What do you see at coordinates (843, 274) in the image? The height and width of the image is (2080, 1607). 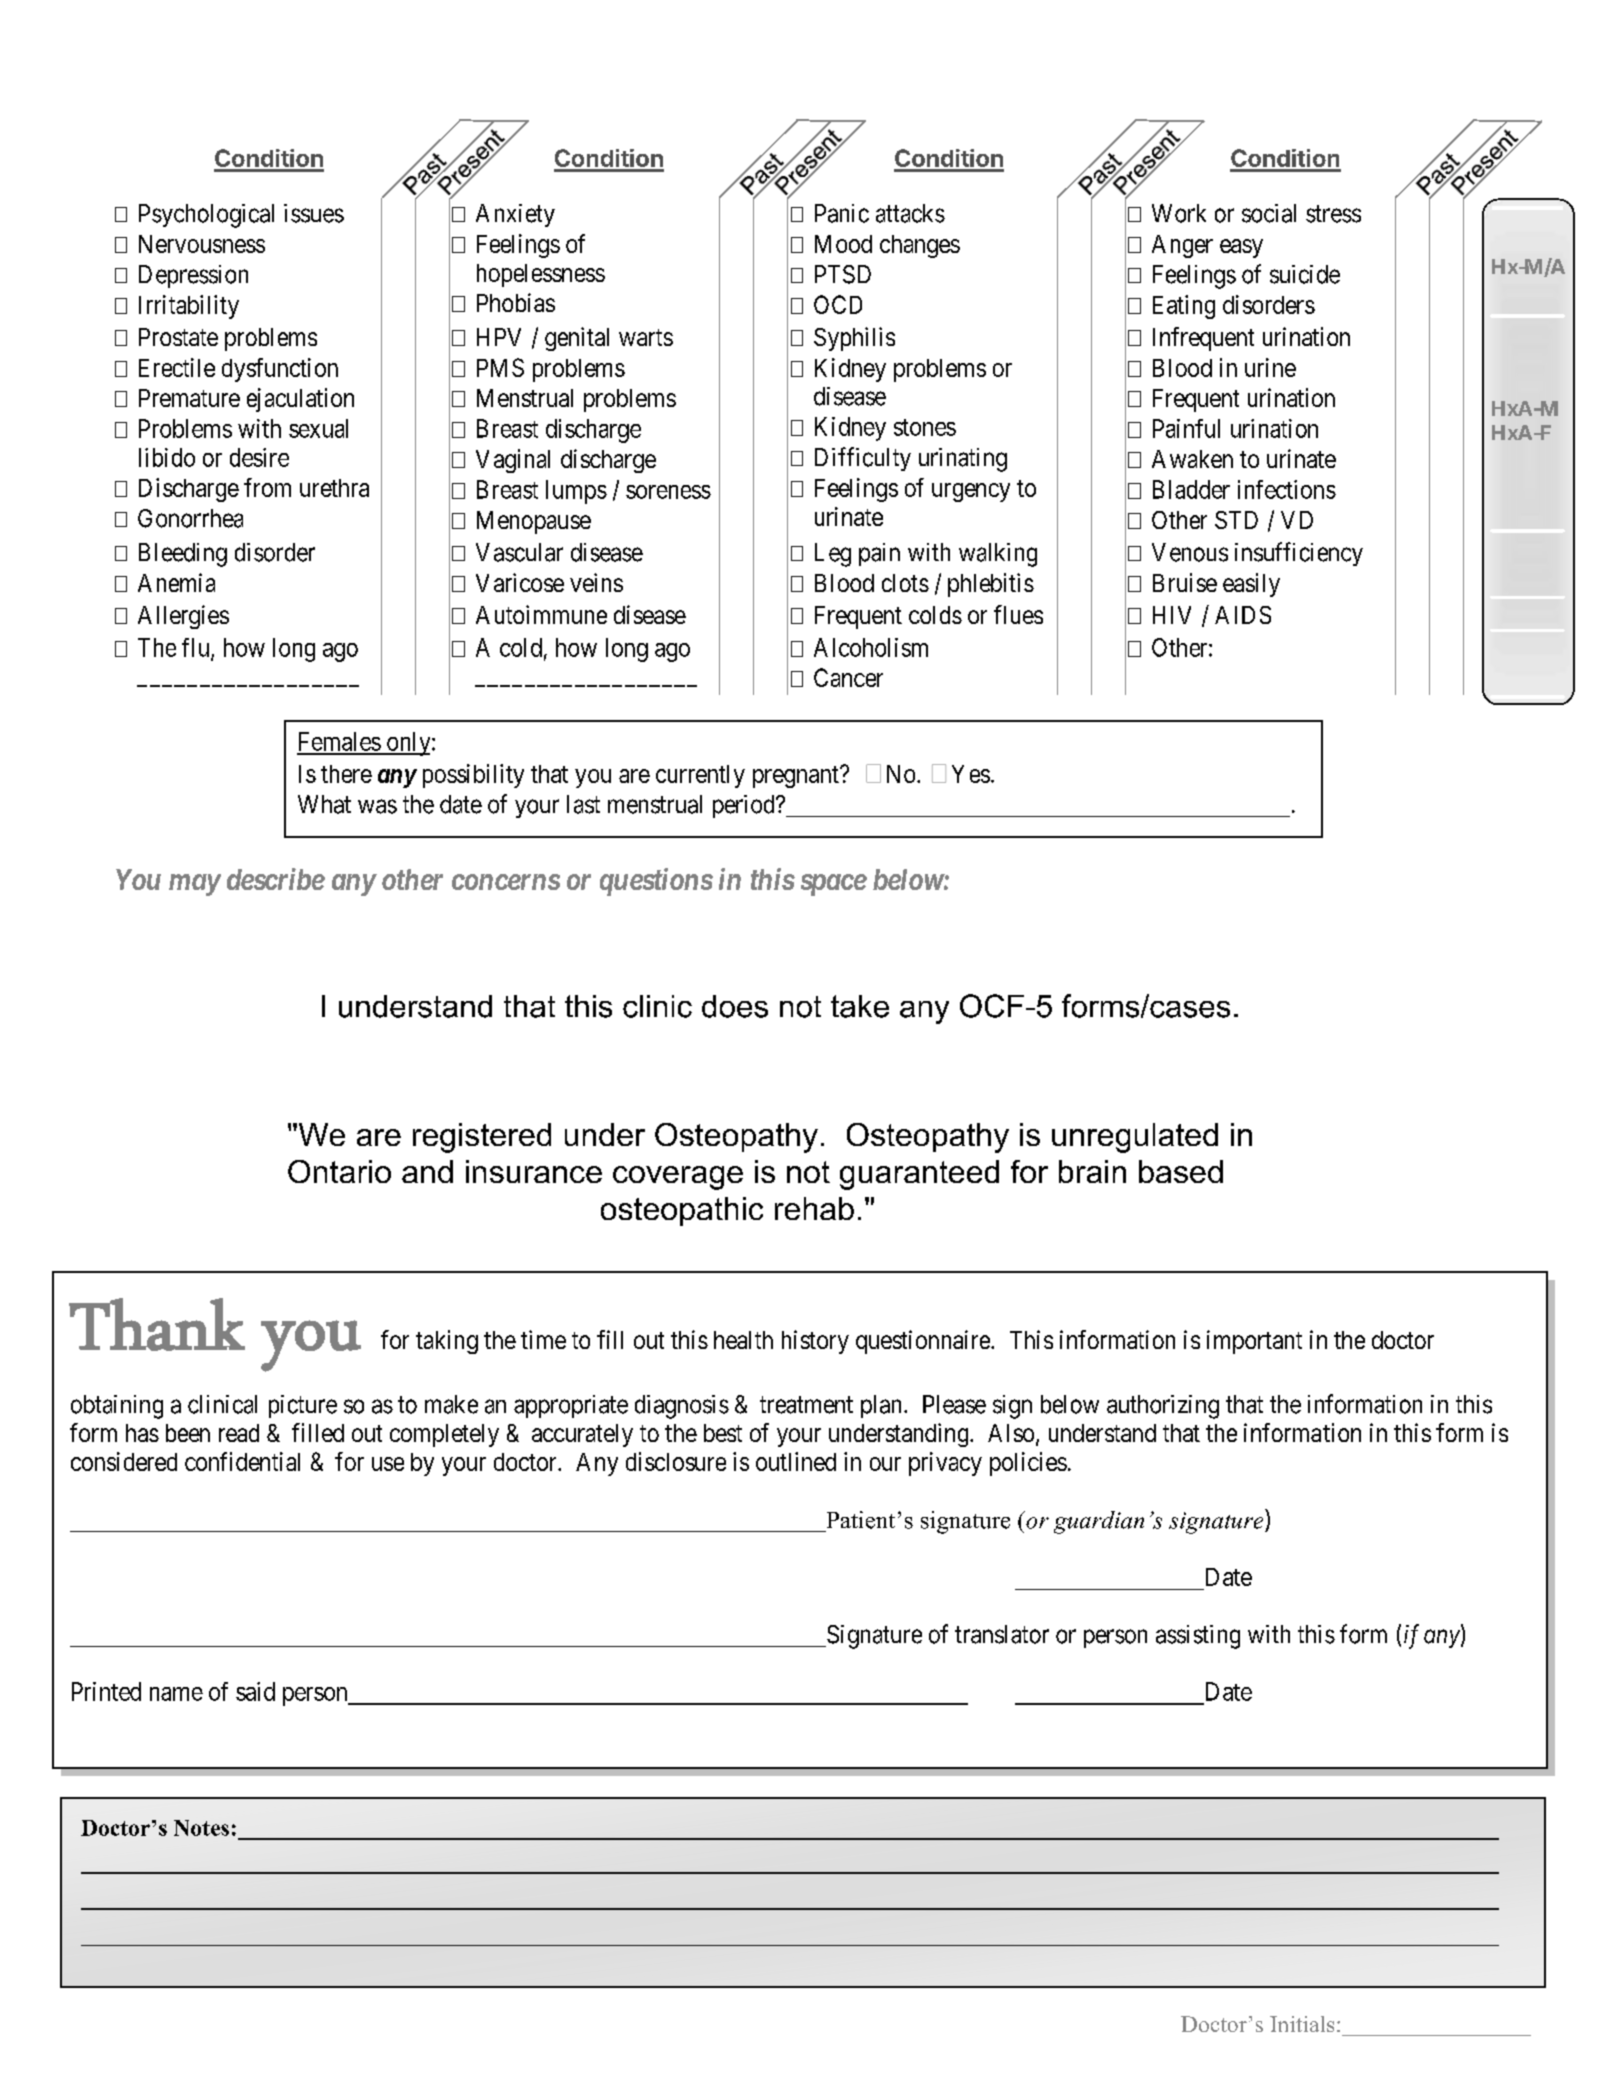 I see `PTSD` at bounding box center [843, 274].
